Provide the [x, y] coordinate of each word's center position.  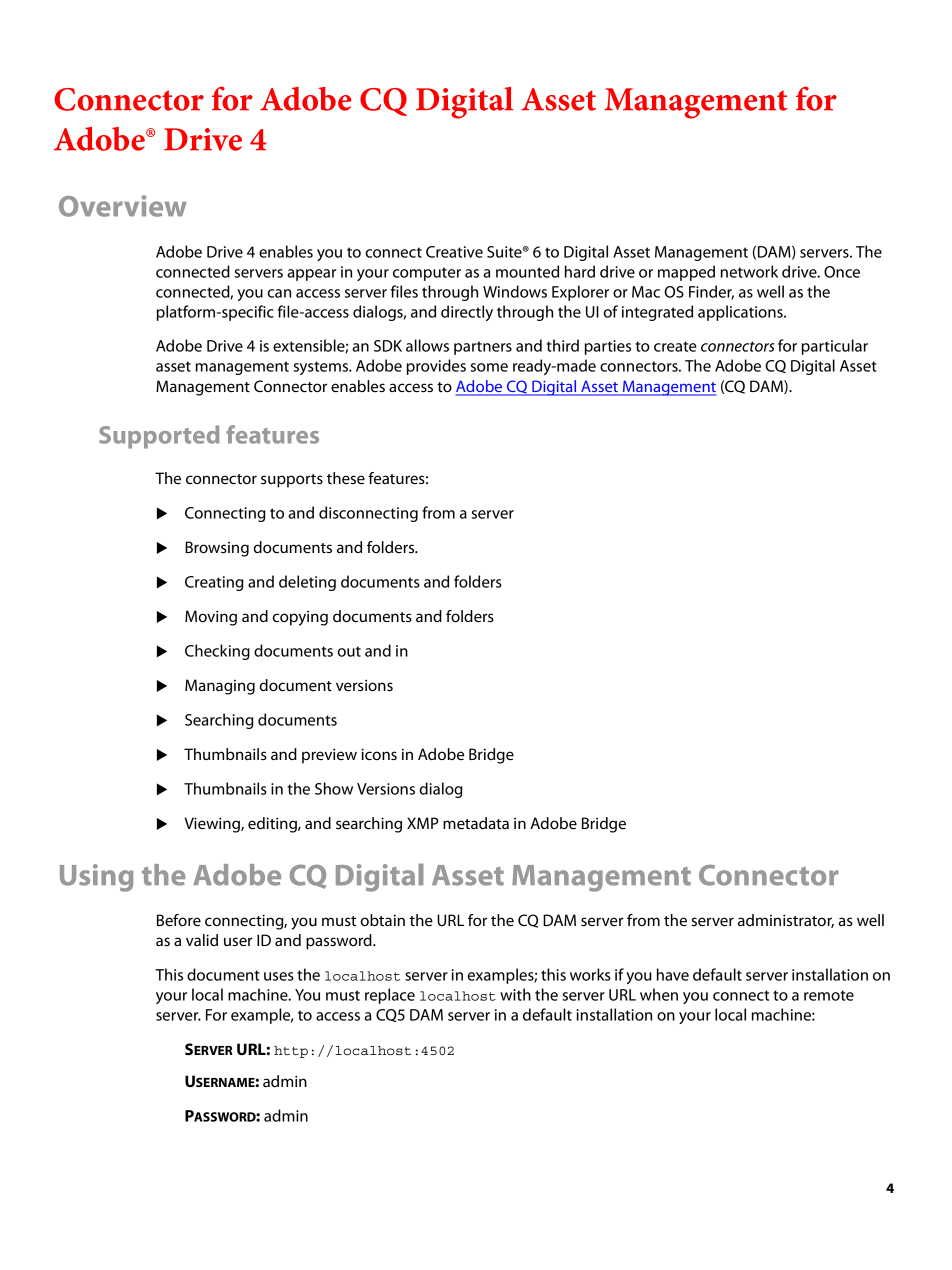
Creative [454, 252]
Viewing [213, 825]
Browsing [217, 549]
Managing [220, 687]
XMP [423, 823]
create [675, 346]
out [349, 651]
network [749, 271]
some [489, 367]
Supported [159, 437]
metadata [476, 823]
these [346, 478]
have [673, 974]
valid [202, 940]
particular [835, 347]
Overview [123, 206]
